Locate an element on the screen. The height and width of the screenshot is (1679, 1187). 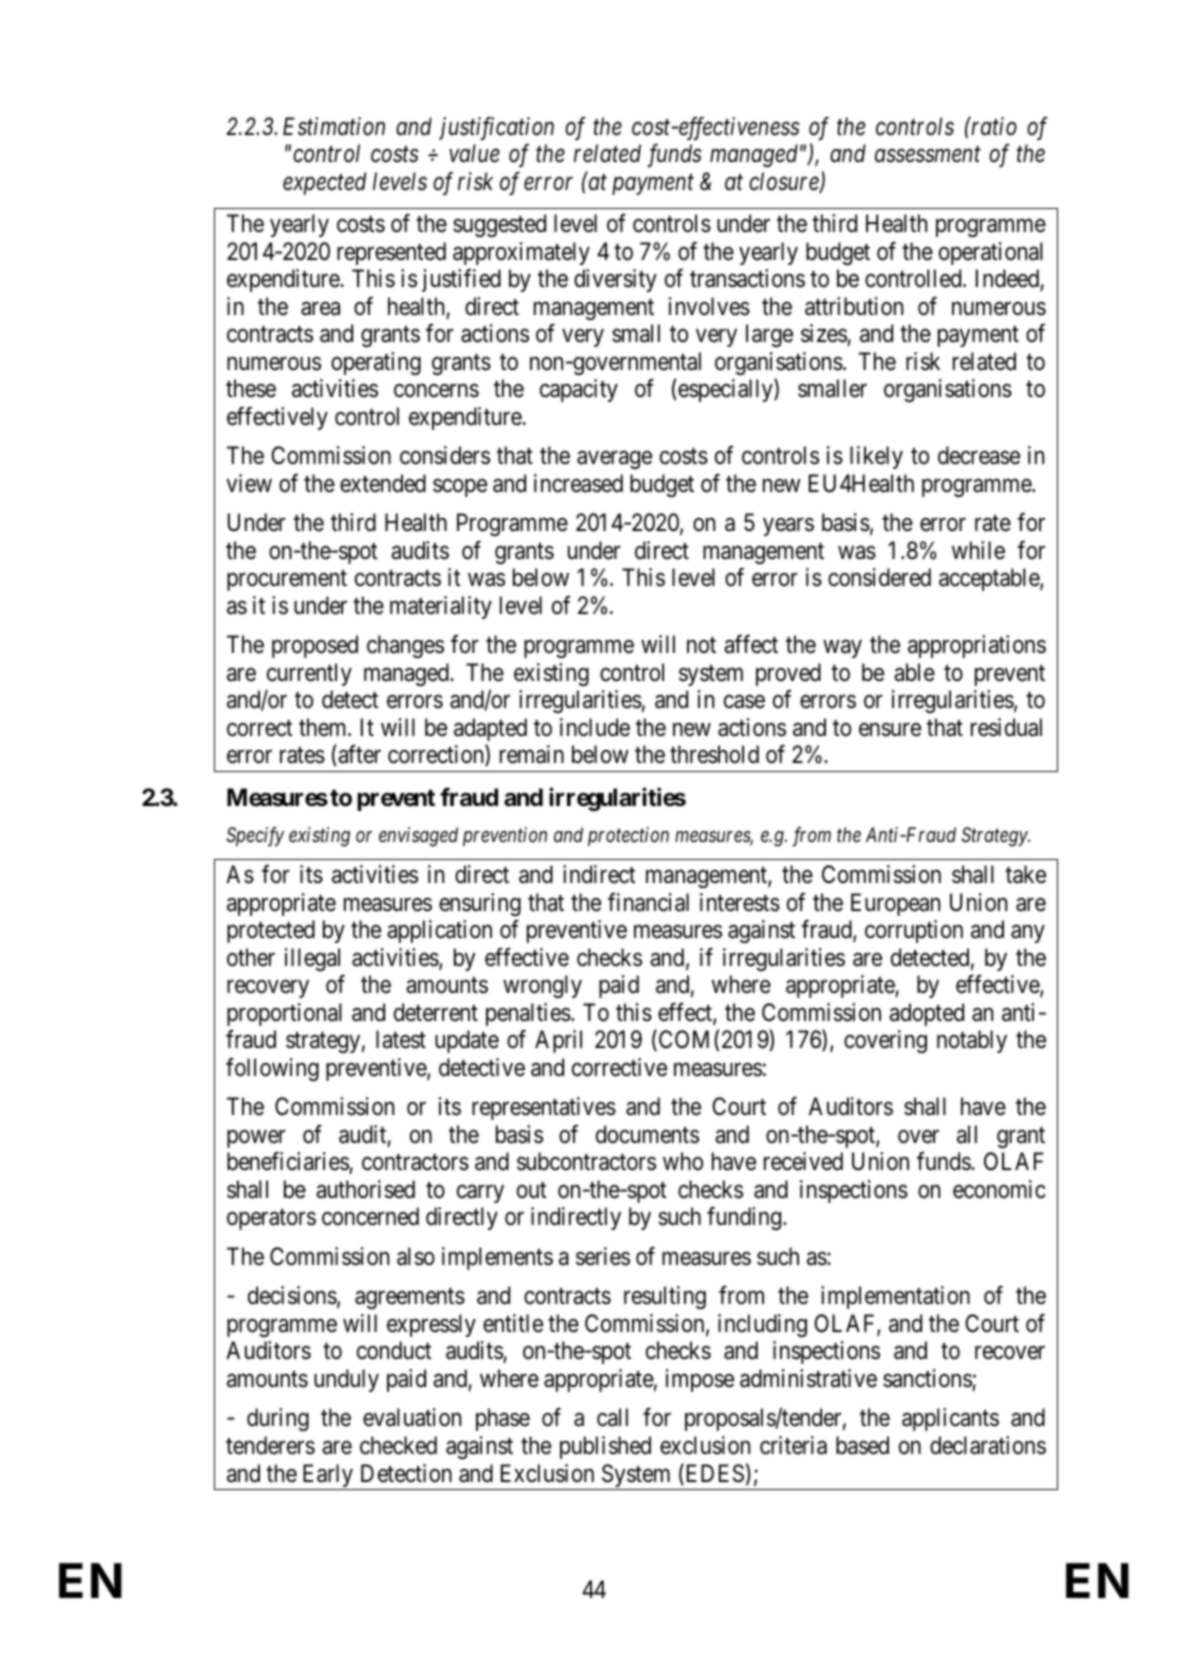
expected is located at coordinates (324, 183).
